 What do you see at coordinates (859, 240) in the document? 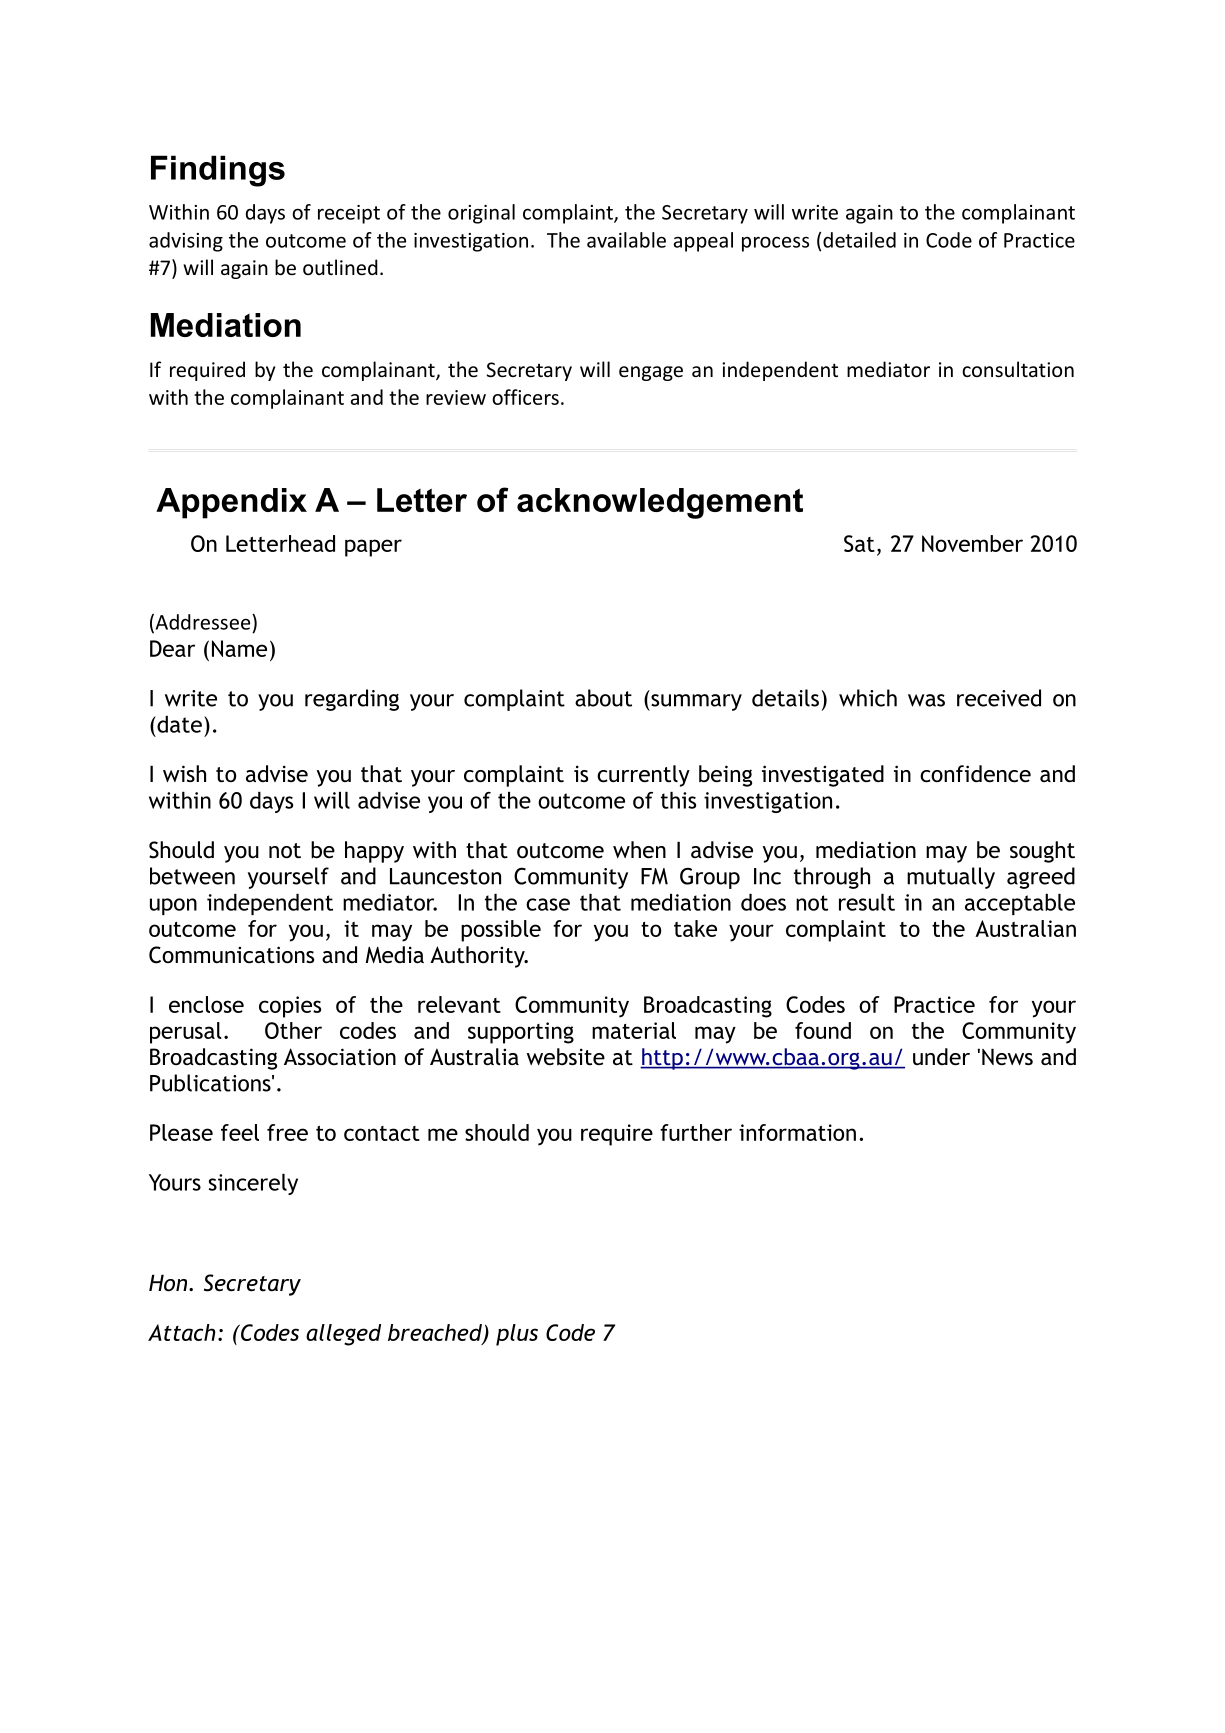
I see `detailed` at bounding box center [859, 240].
